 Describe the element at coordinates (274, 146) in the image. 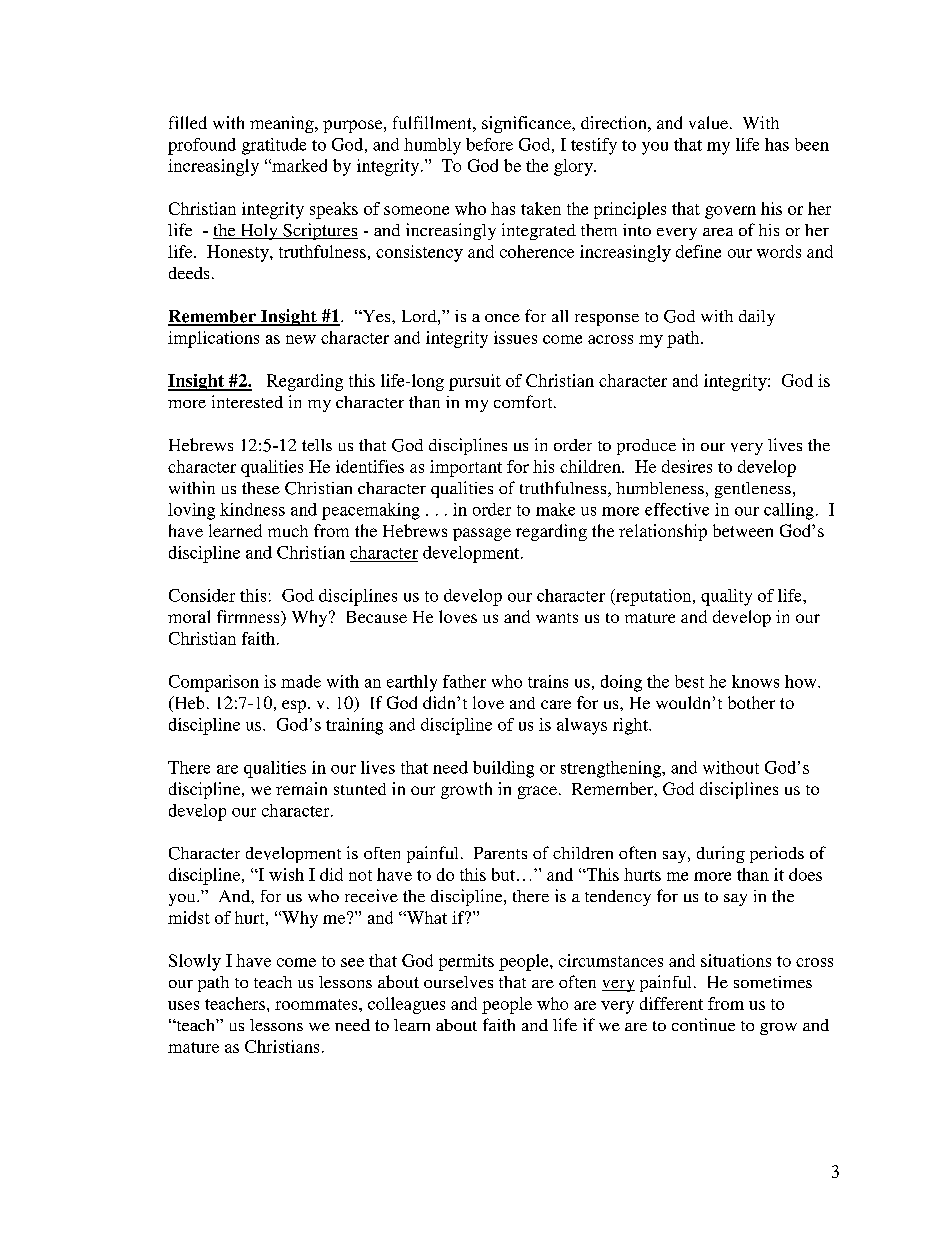

I see `gratitude` at that location.
